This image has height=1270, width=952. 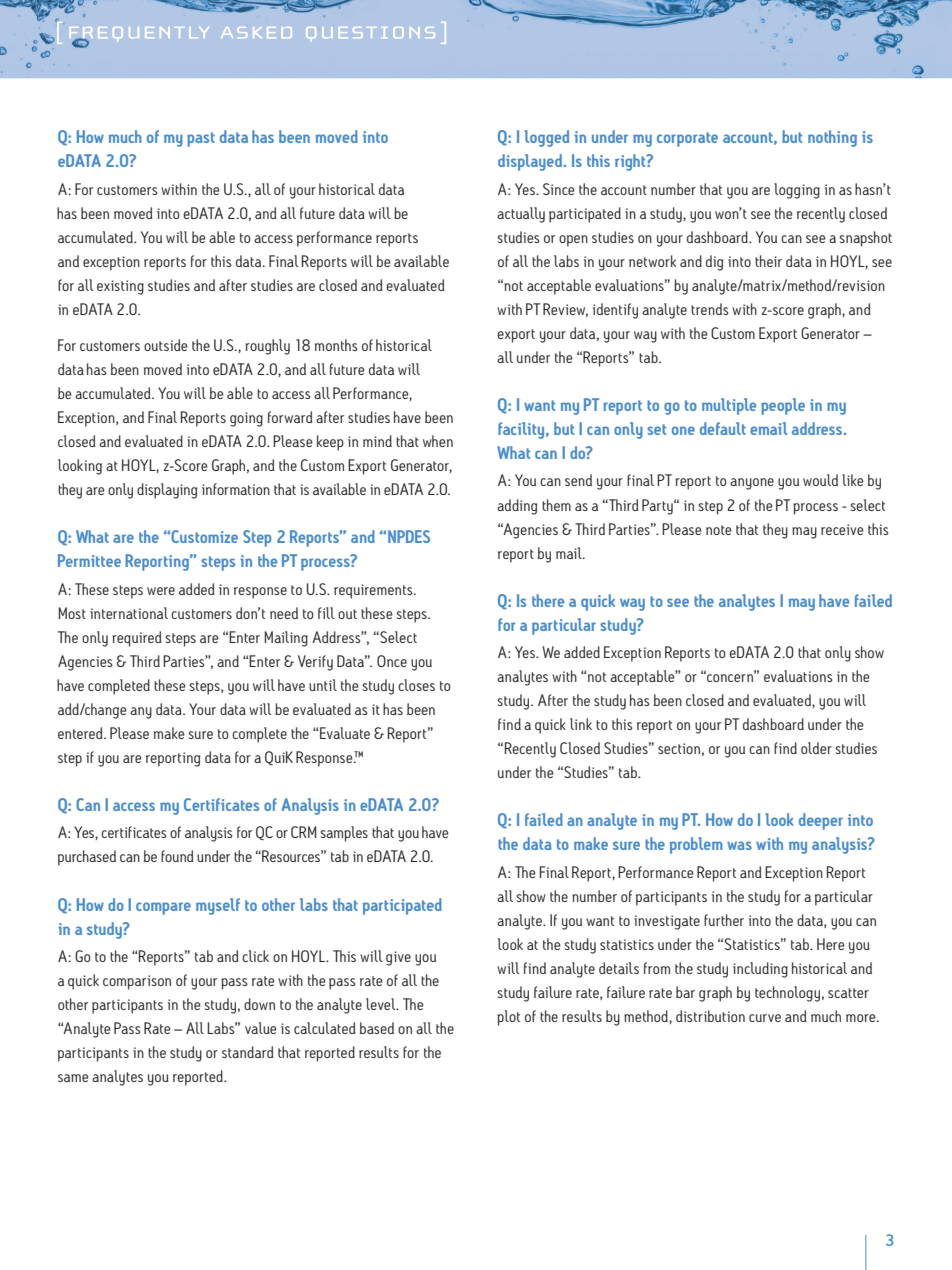 What do you see at coordinates (201, 139) in the image?
I see `past` at bounding box center [201, 139].
